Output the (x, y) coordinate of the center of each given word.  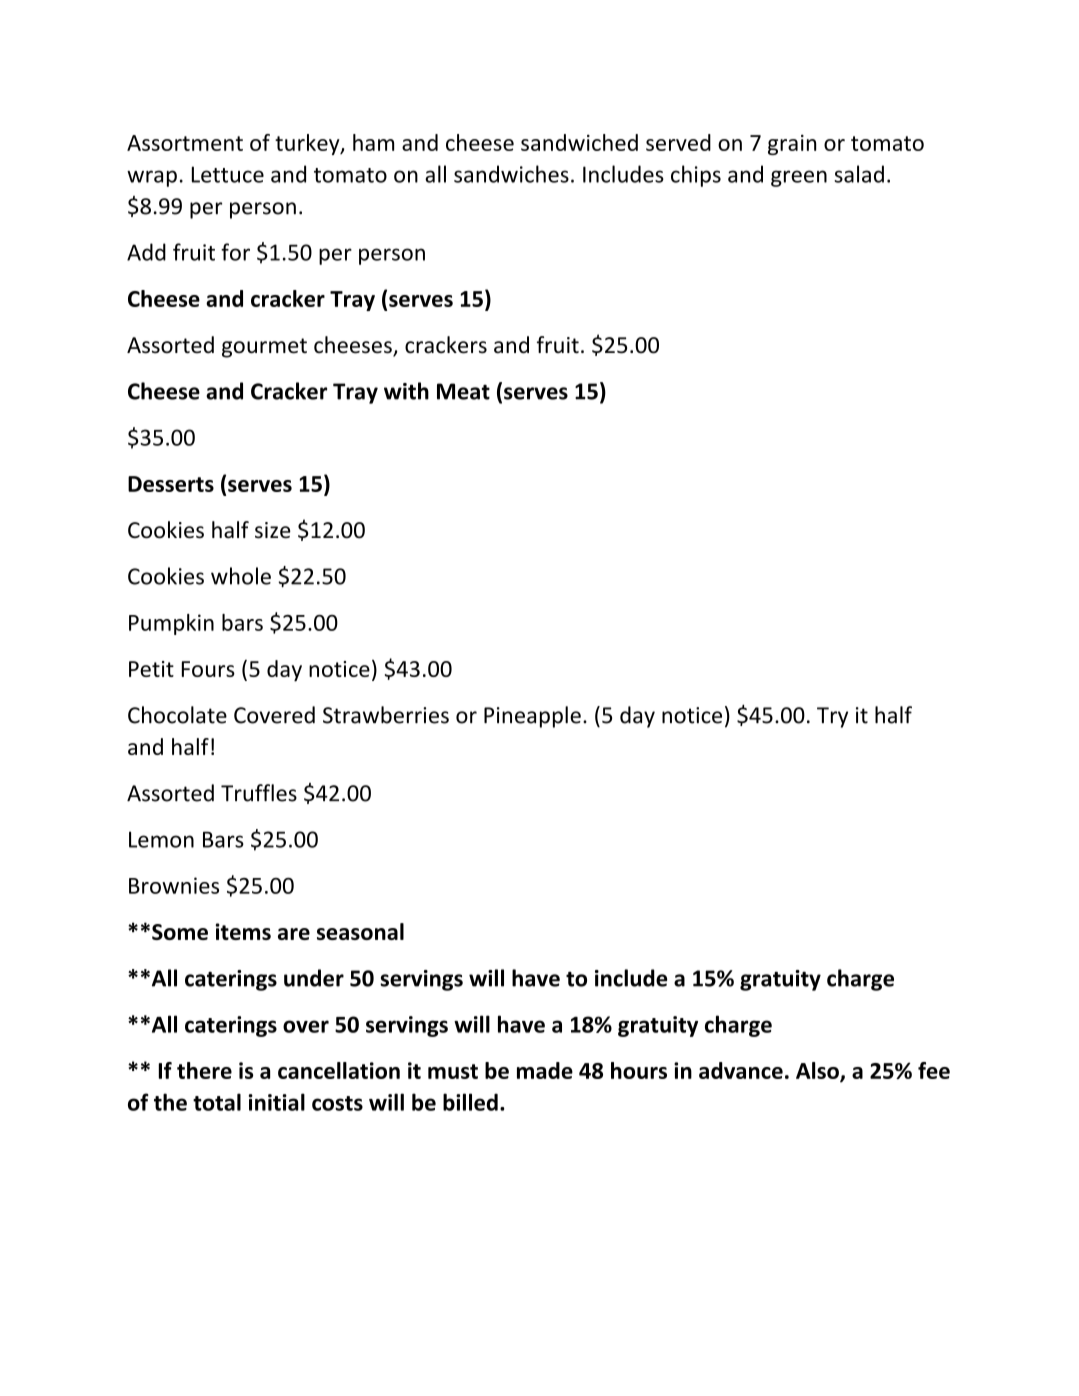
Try (832, 717)
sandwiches (511, 174)
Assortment (185, 143)
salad (859, 174)
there (204, 1070)
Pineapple (532, 717)
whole (241, 576)
